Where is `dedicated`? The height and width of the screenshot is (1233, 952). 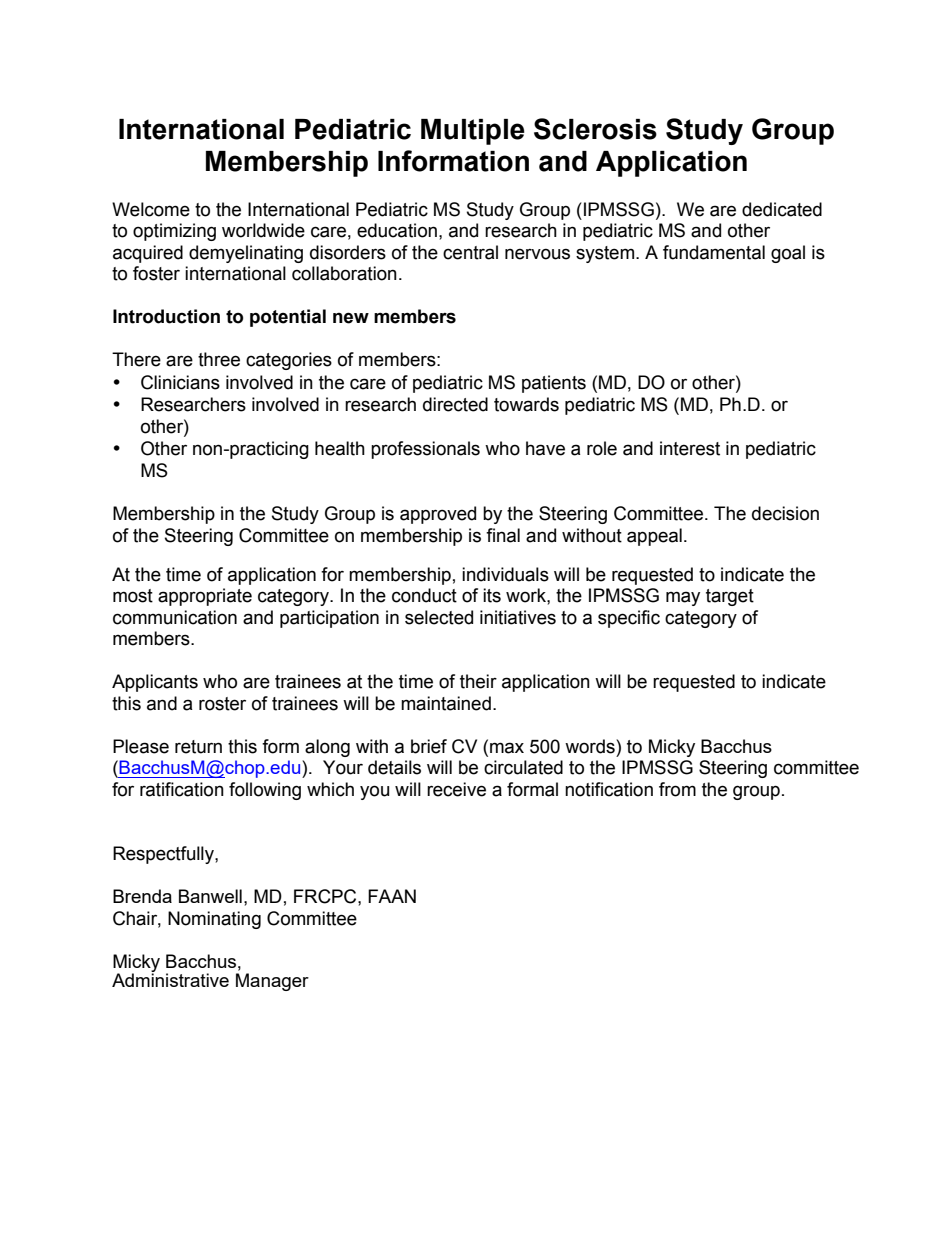
dedicated is located at coordinates (782, 209).
